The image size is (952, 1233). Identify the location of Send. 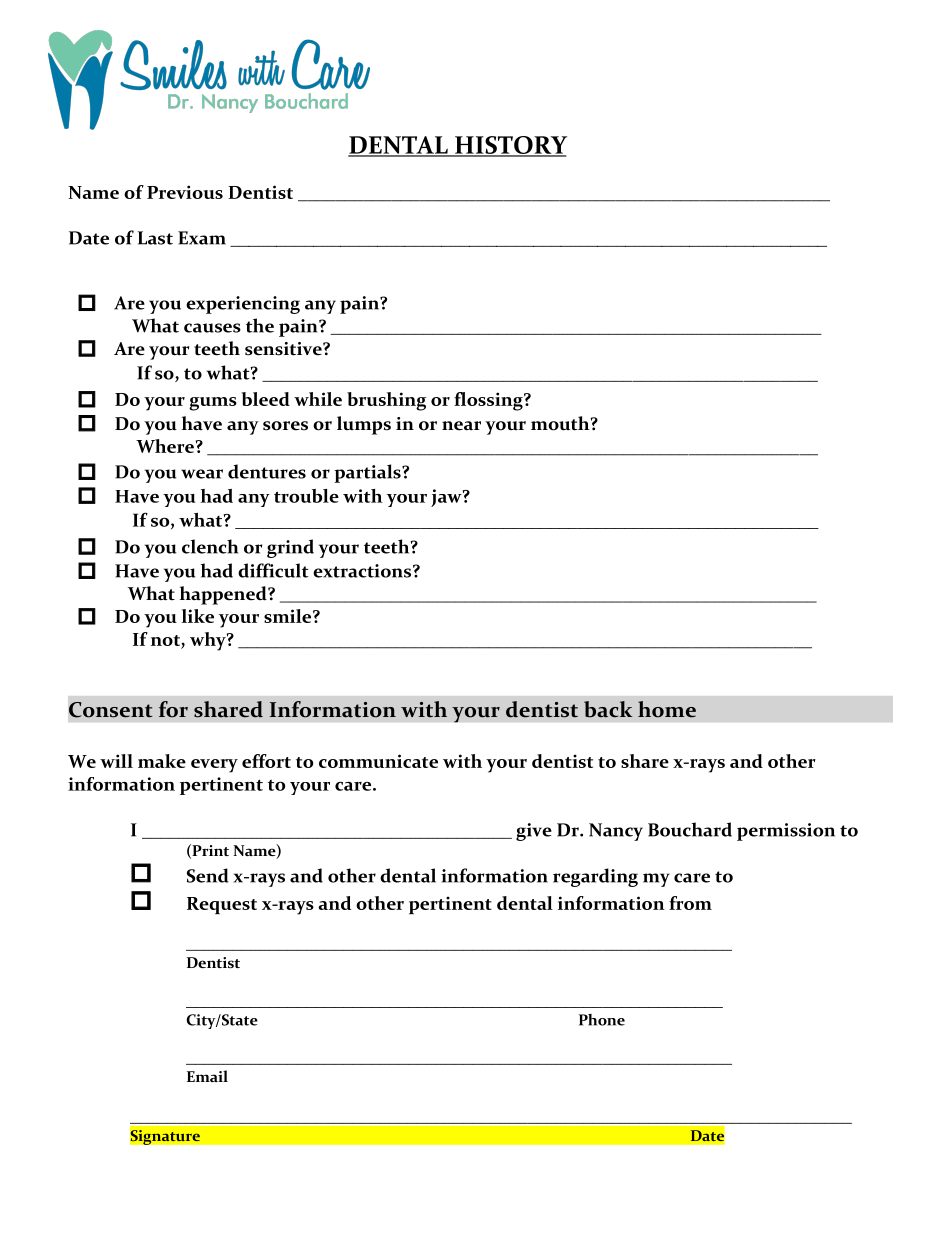
(208, 875).
